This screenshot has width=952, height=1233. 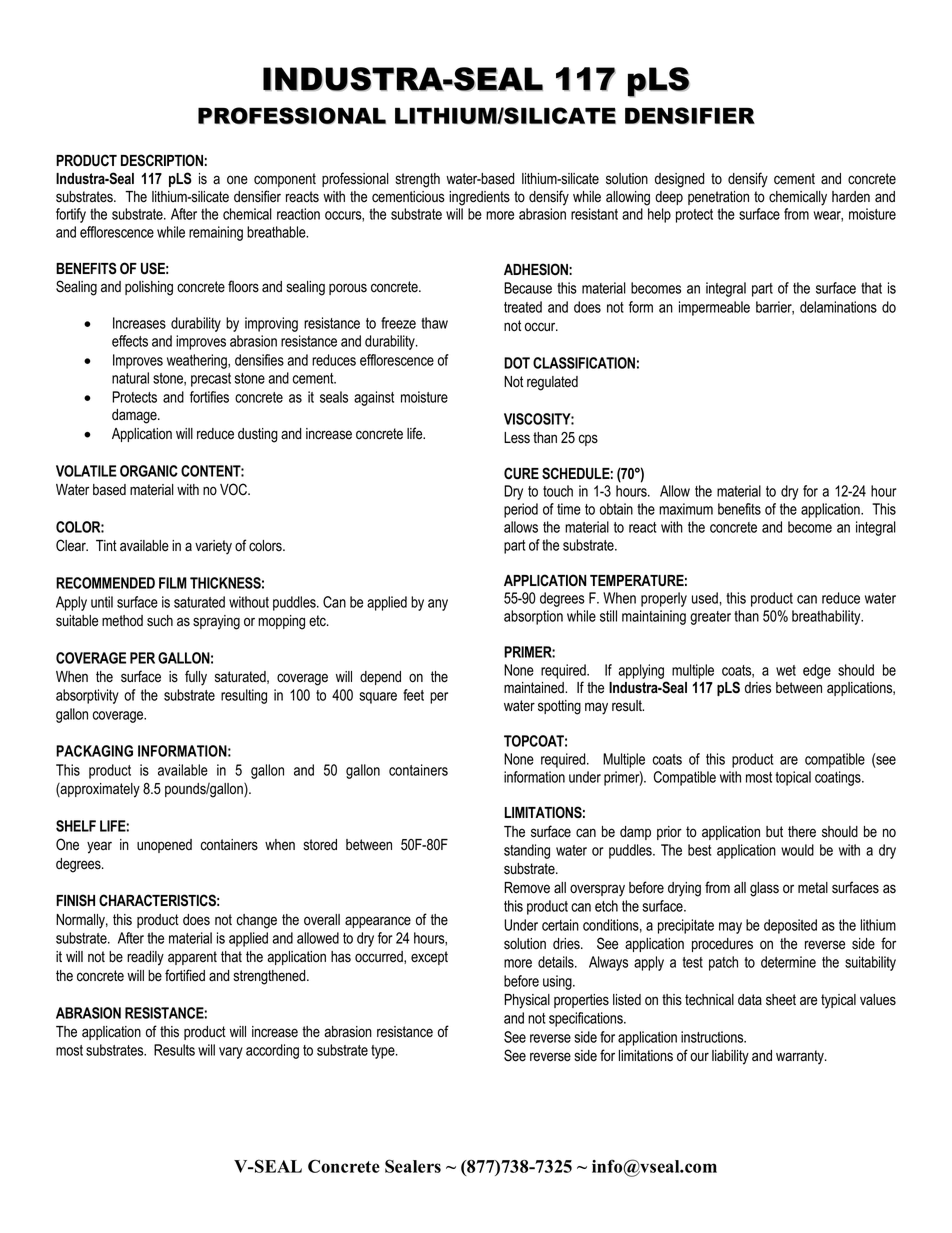 I want to click on feet, so click(x=413, y=695).
